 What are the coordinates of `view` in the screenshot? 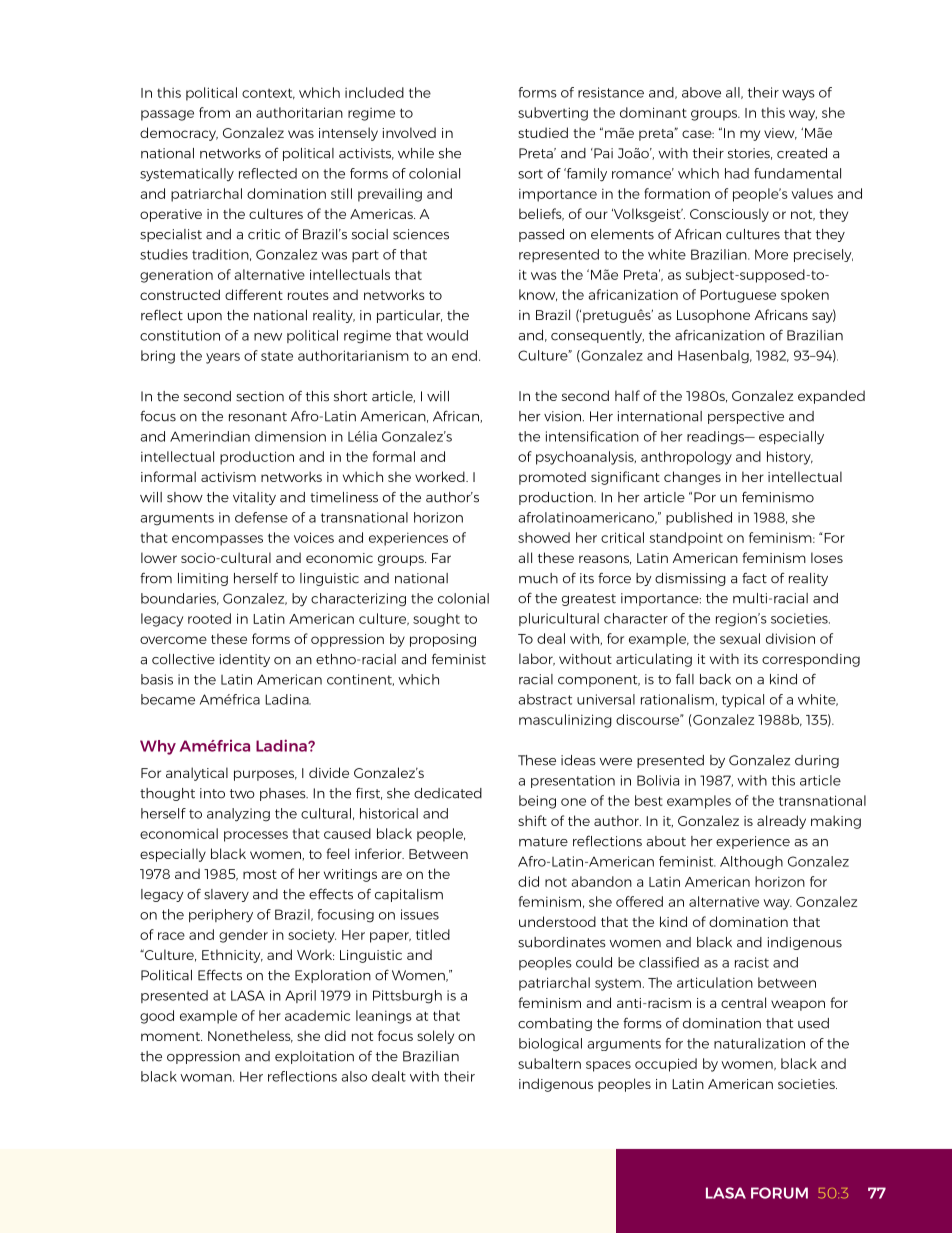 It's located at (780, 134).
